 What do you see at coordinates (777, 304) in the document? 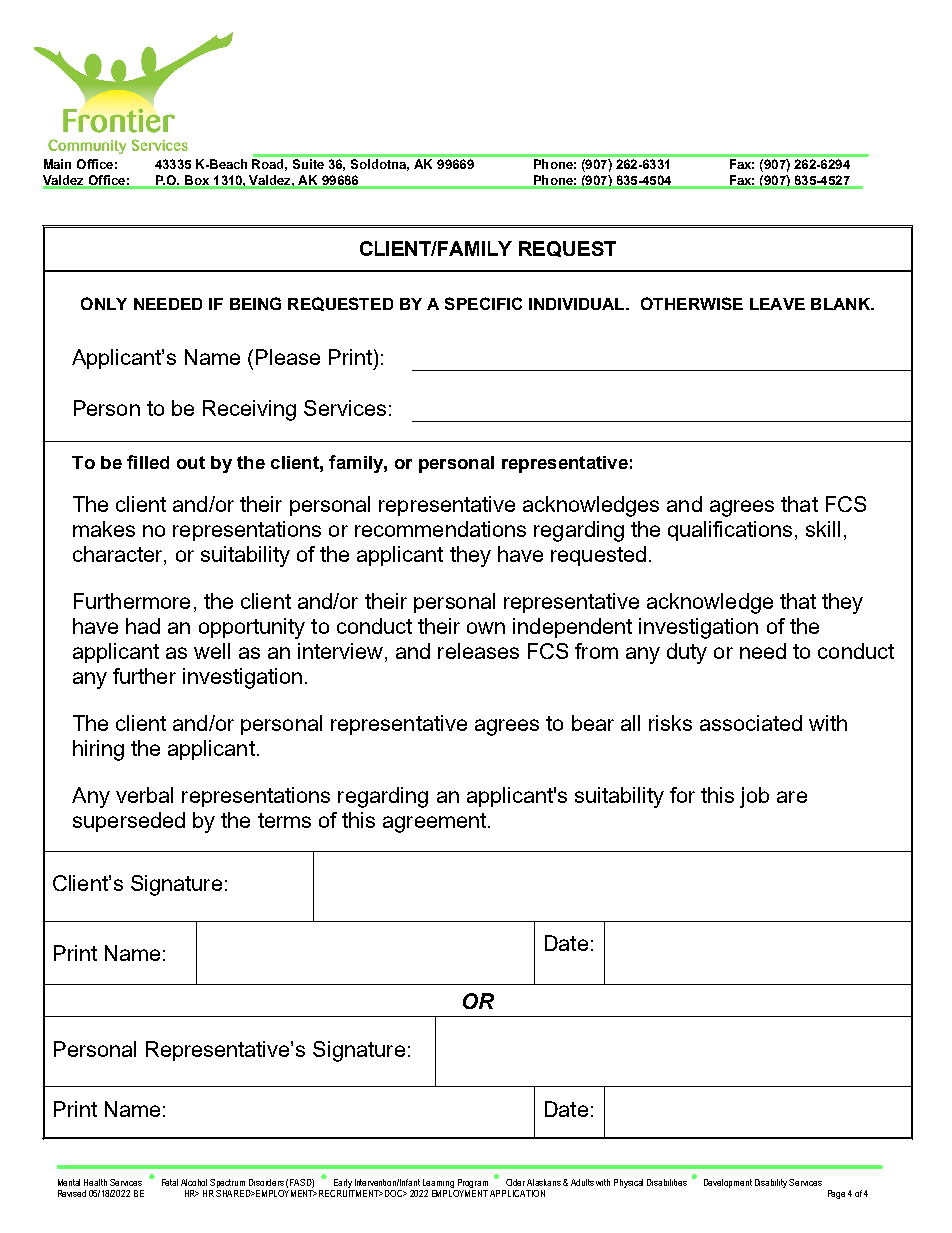
I see `LEAVE` at bounding box center [777, 304].
